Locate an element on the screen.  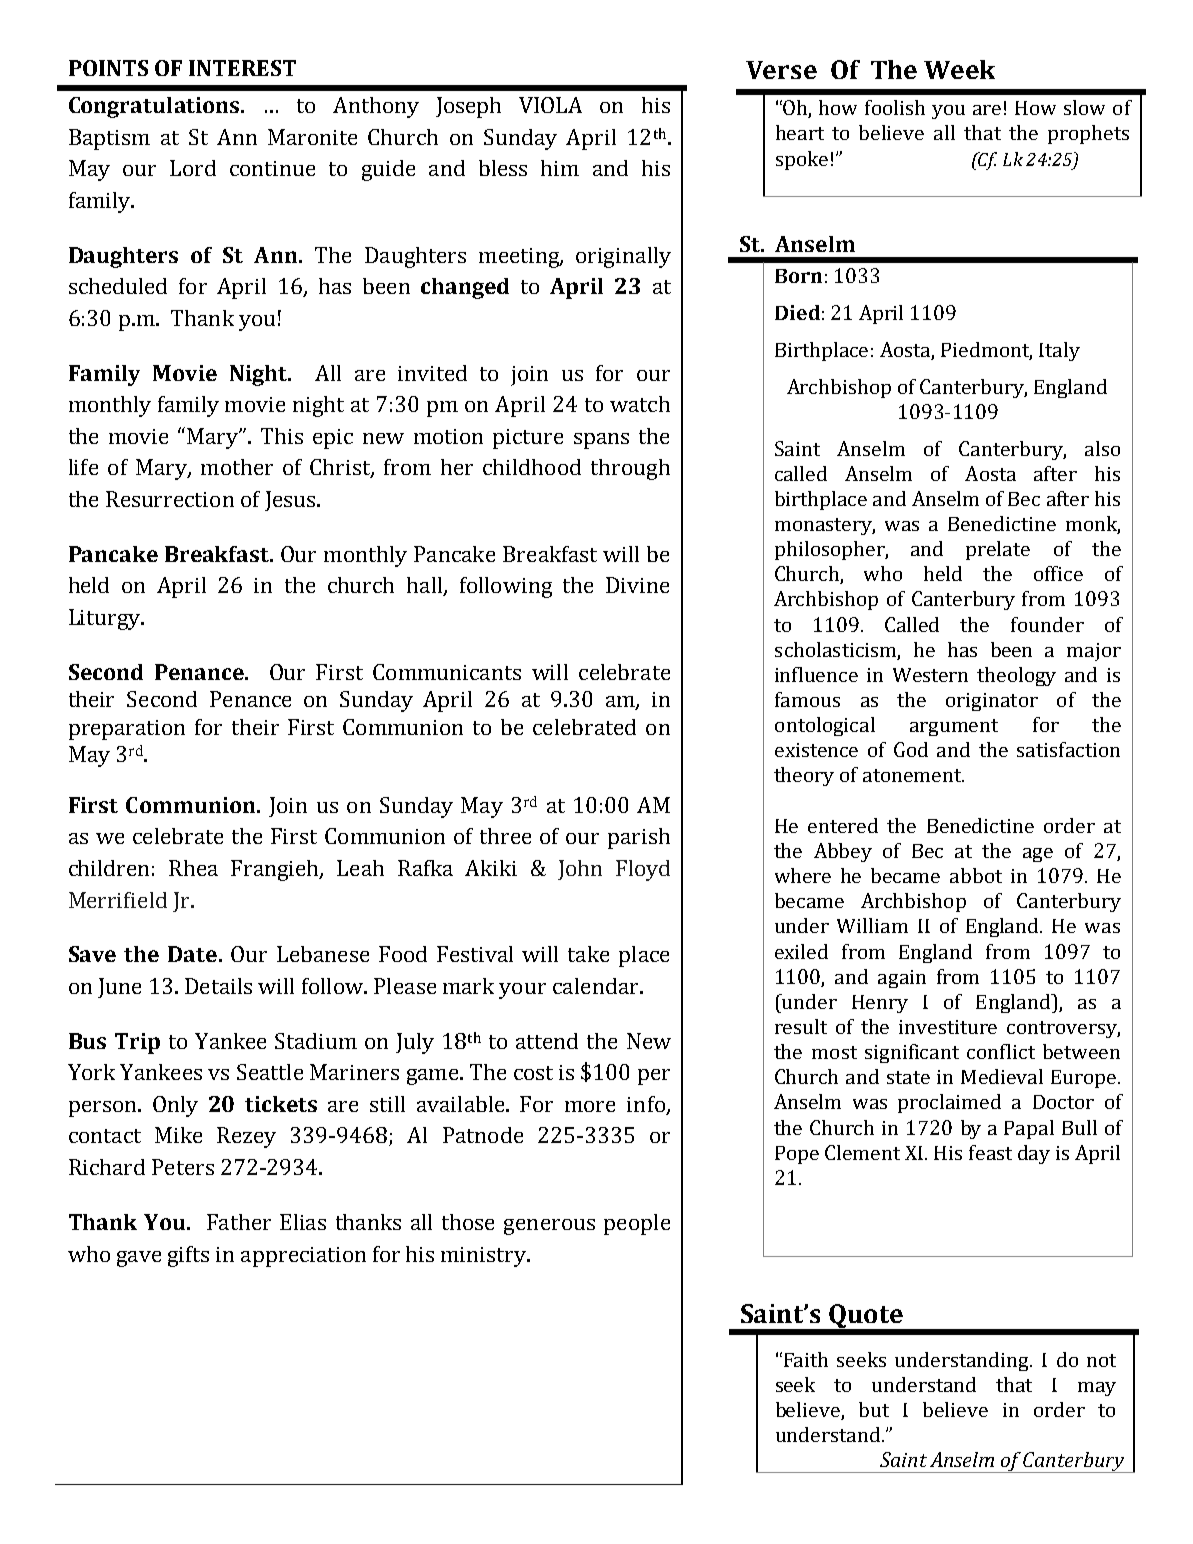
preparation is located at coordinates (127, 730).
